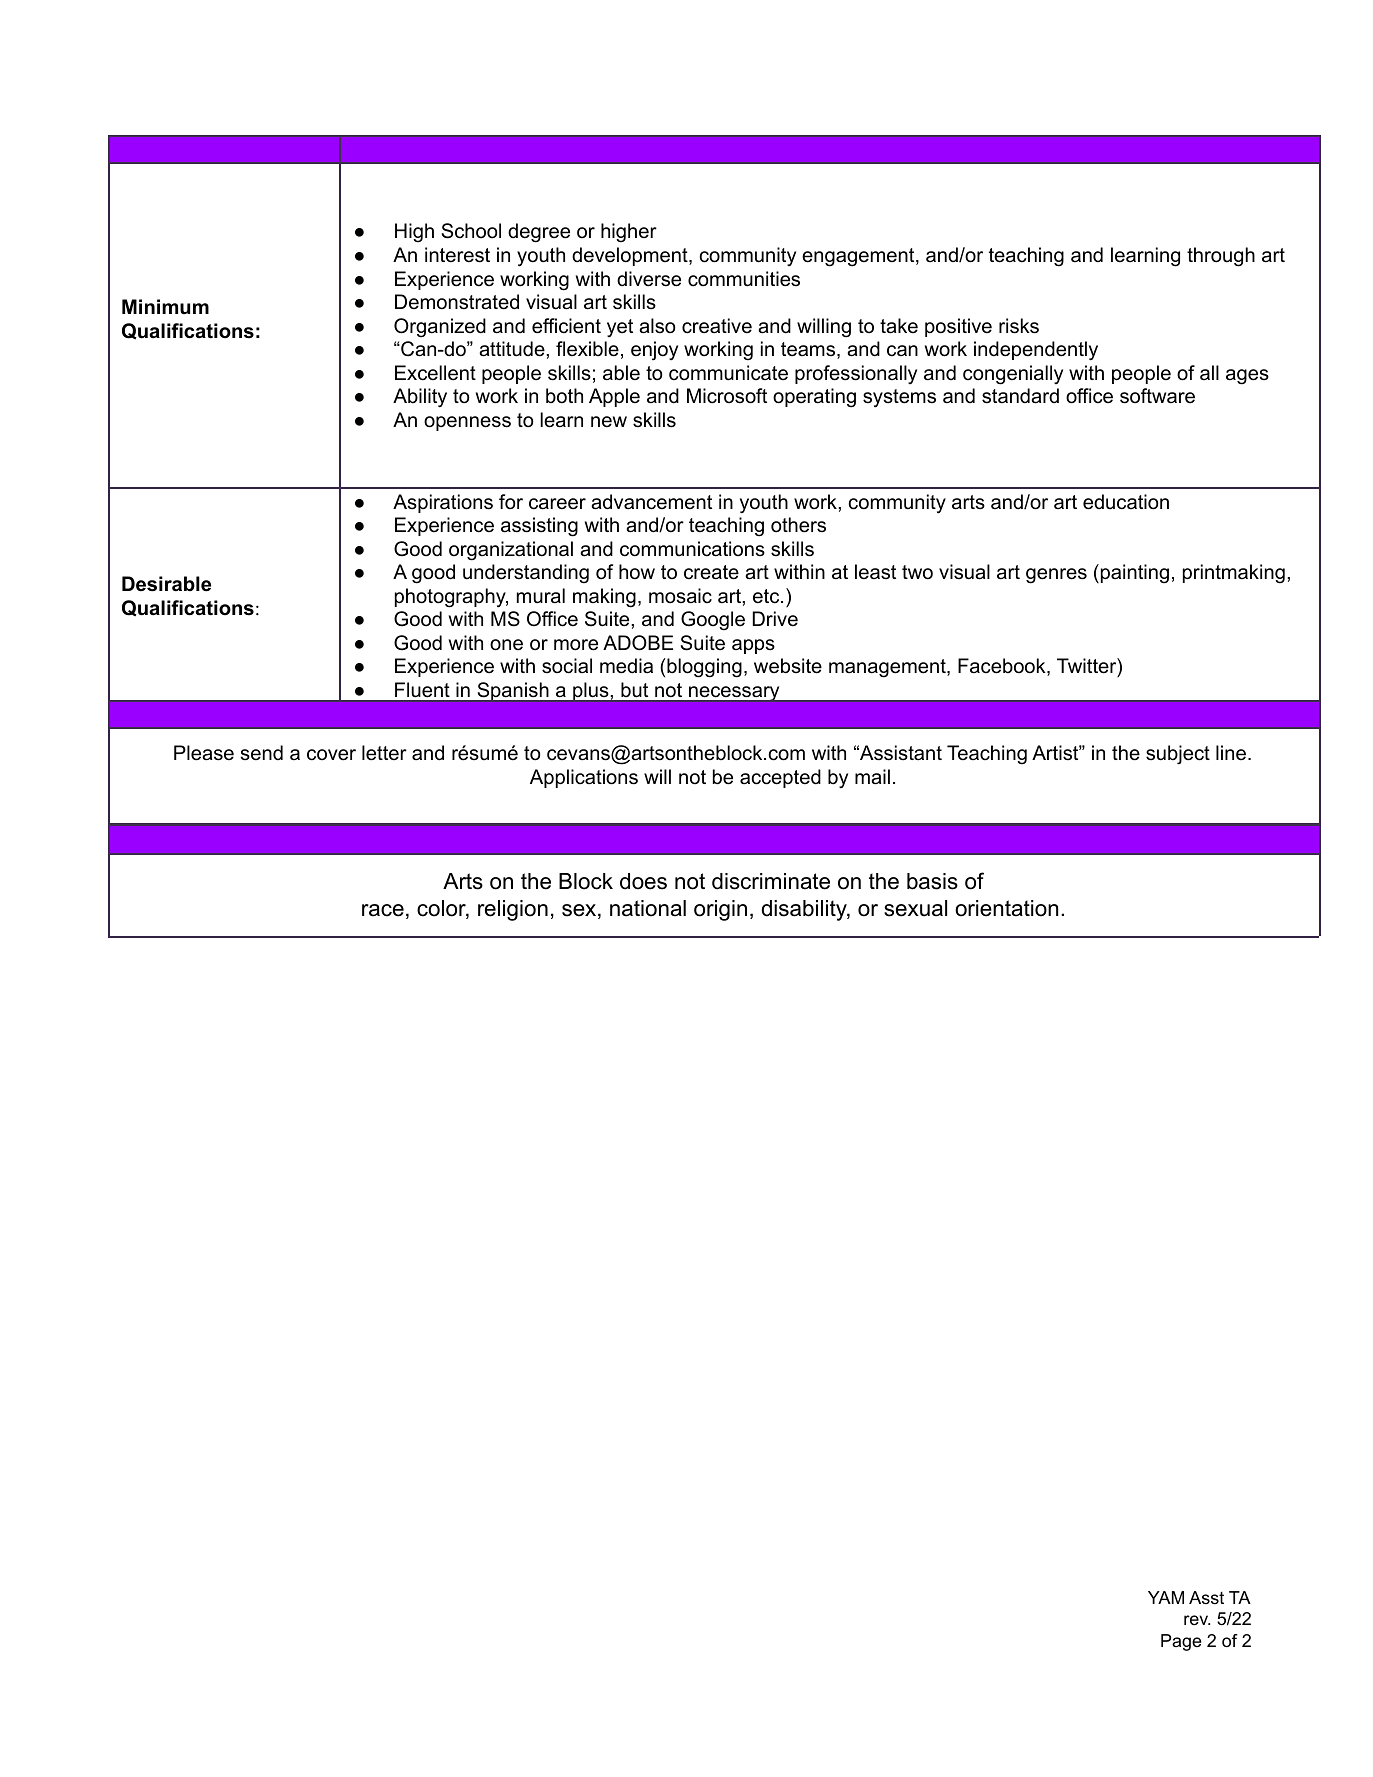 This screenshot has height=1777, width=1373. What do you see at coordinates (720, 910) in the screenshot?
I see `origin` at bounding box center [720, 910].
